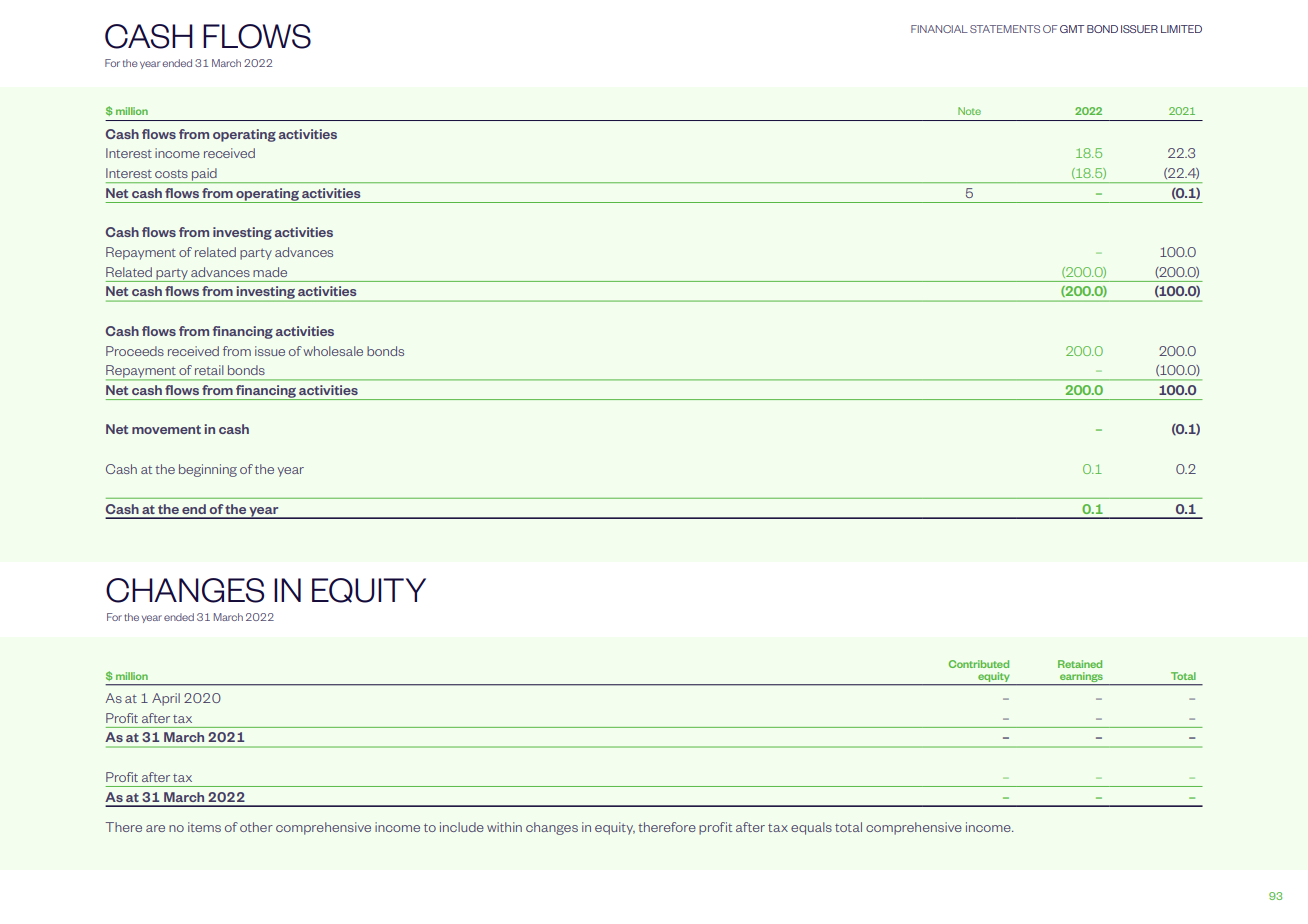 The image size is (1308, 924). I want to click on movement, so click(166, 429).
